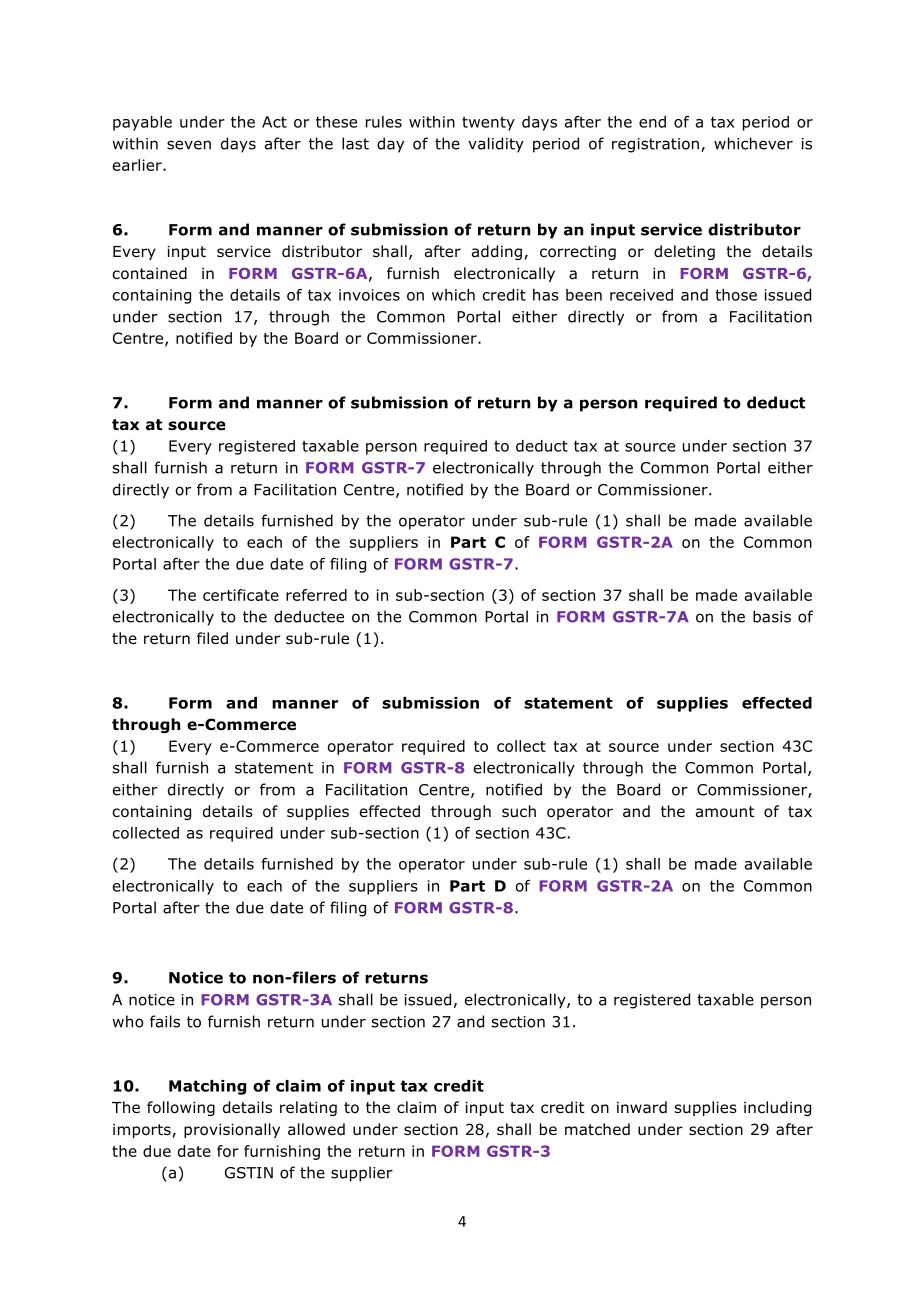 This page has height=1308, width=924. Describe the element at coordinates (207, 1087) in the page. I see `Matching` at that location.
